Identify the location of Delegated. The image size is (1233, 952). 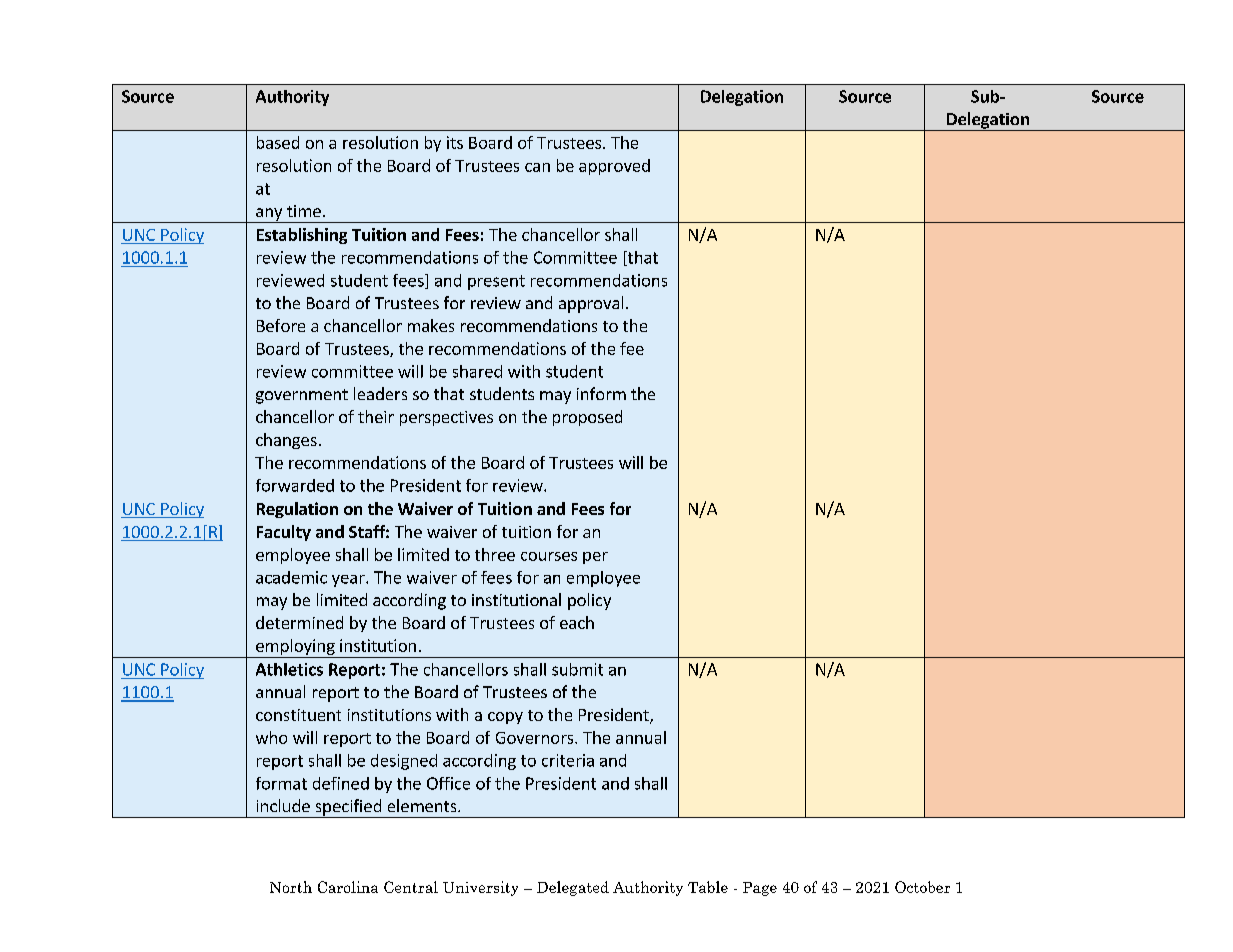
(573, 888).
